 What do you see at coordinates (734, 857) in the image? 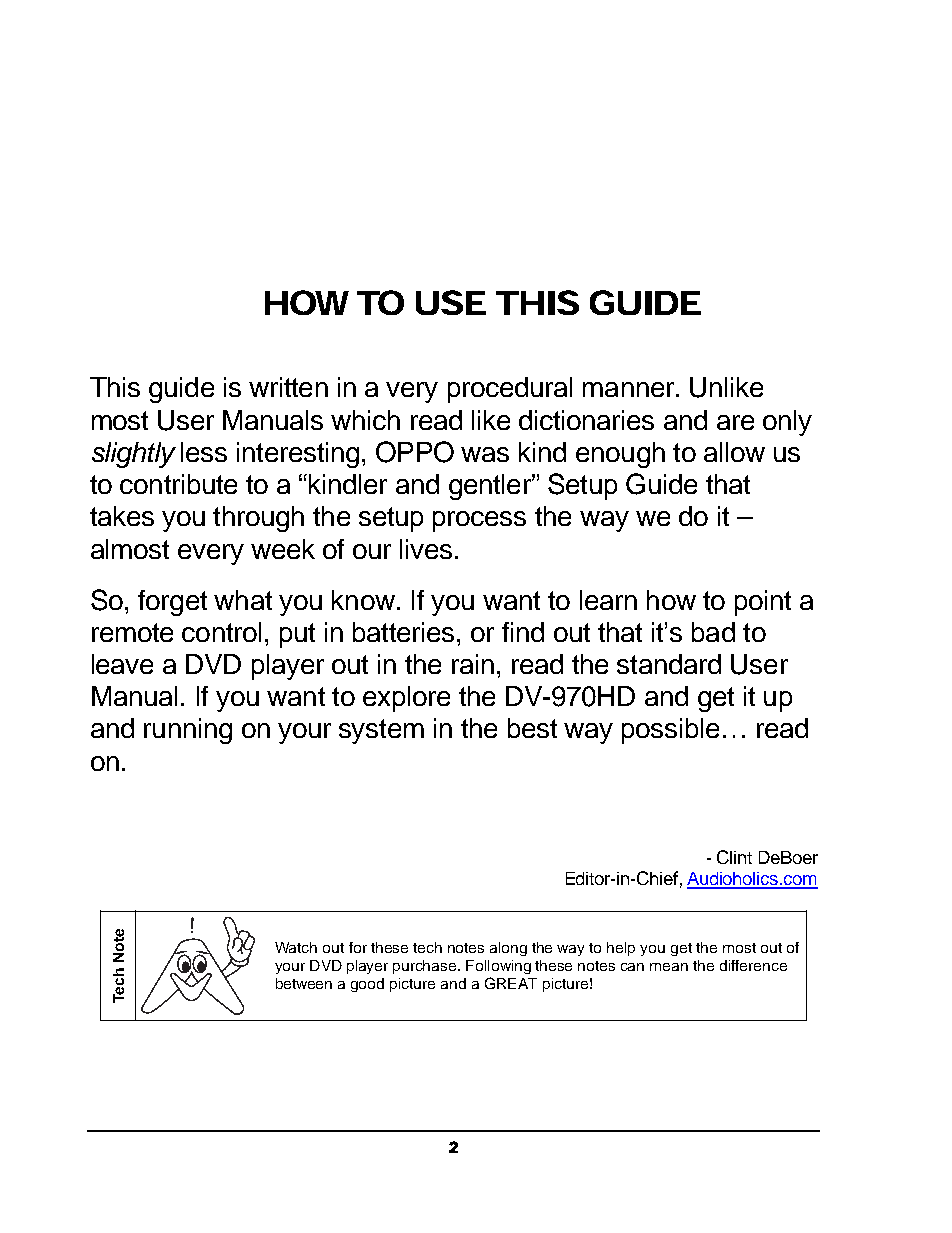
I see `Clint` at bounding box center [734, 857].
